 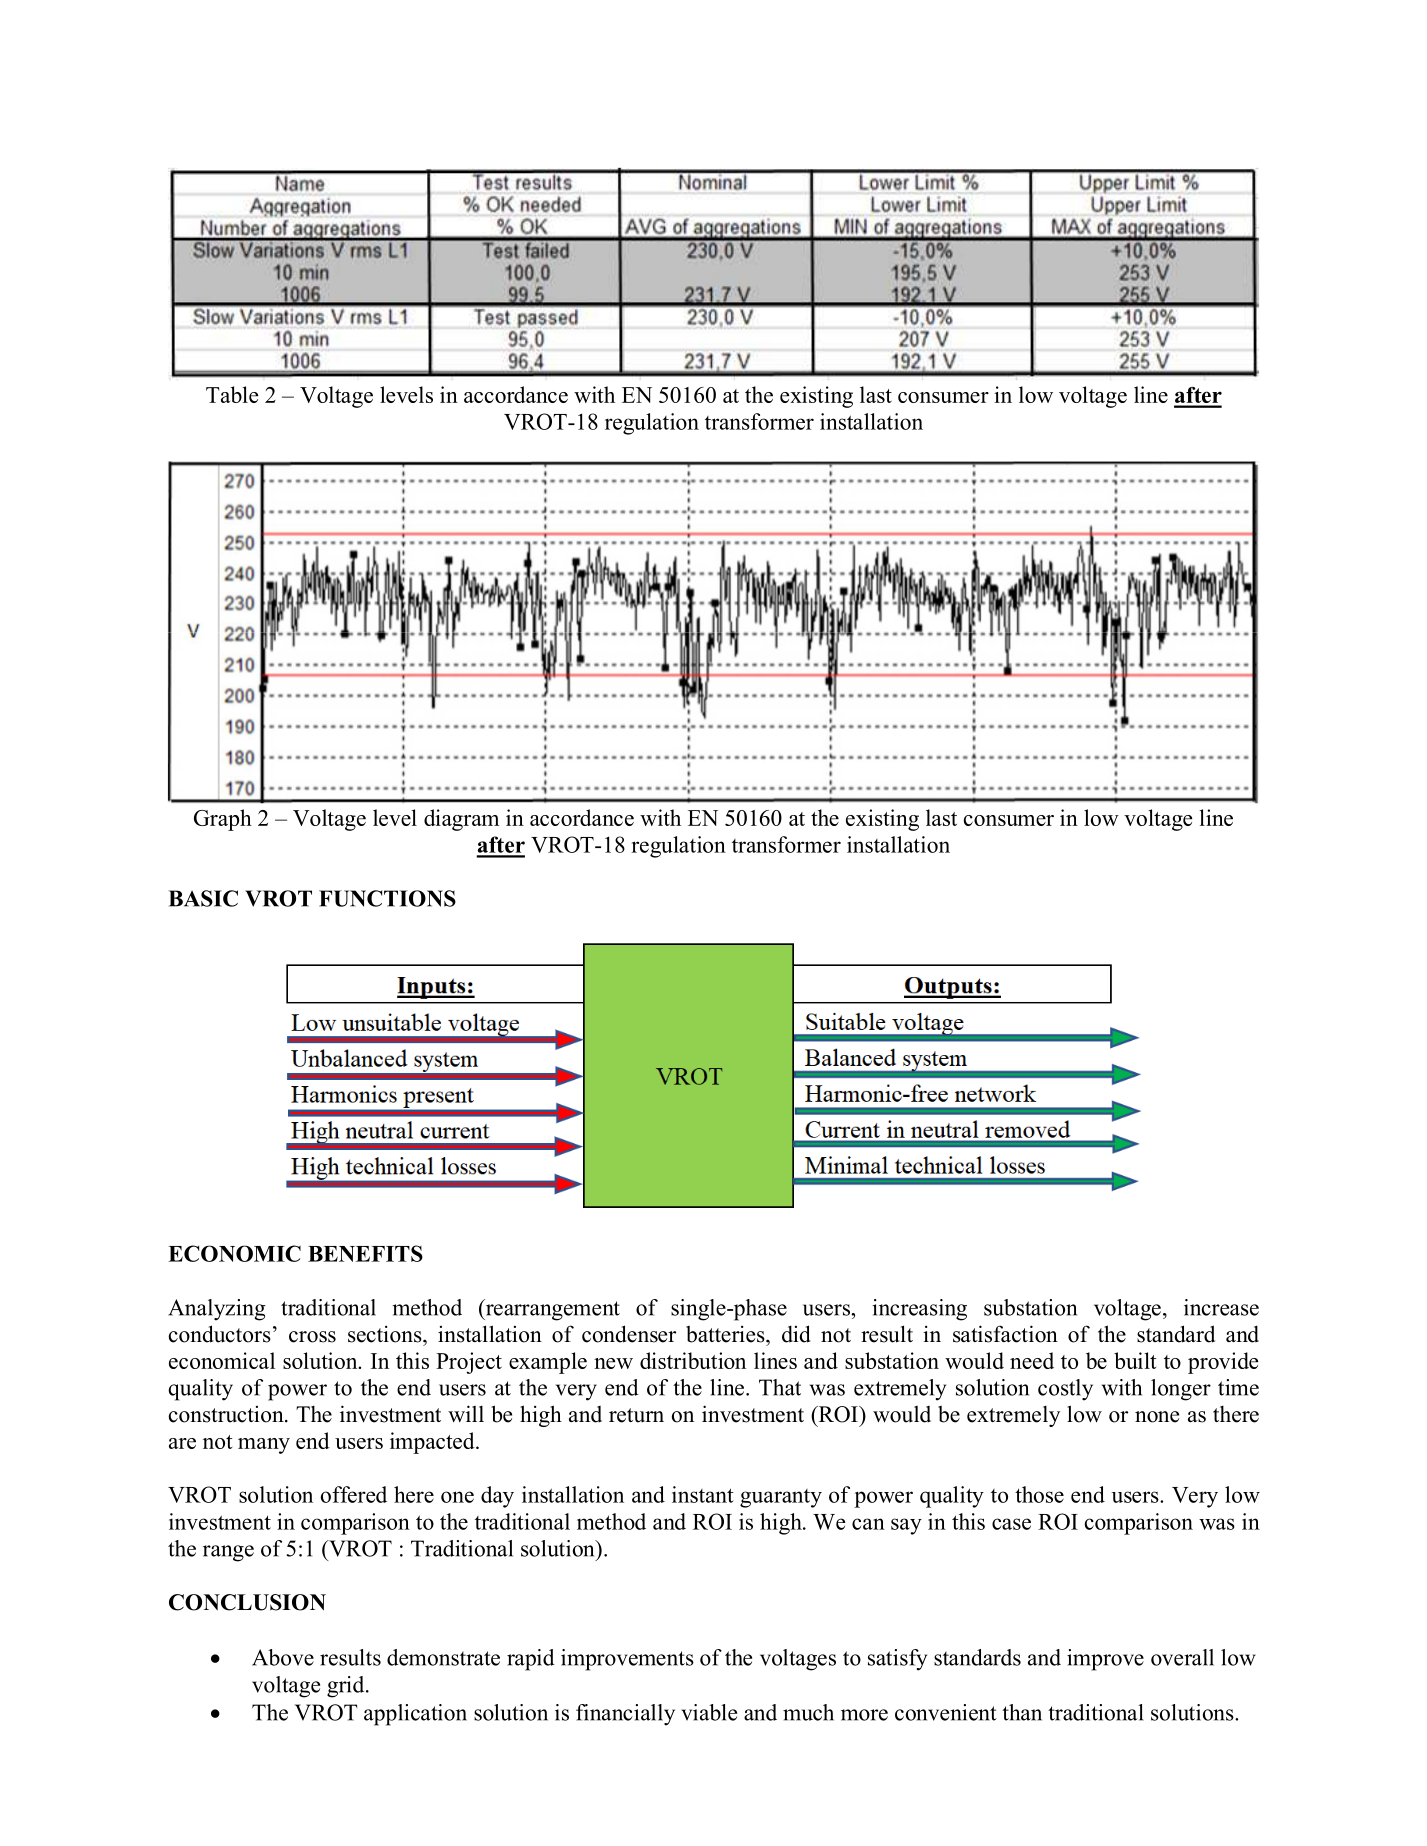 What do you see at coordinates (387, 898) in the image?
I see `FUNCTIONS` at bounding box center [387, 898].
